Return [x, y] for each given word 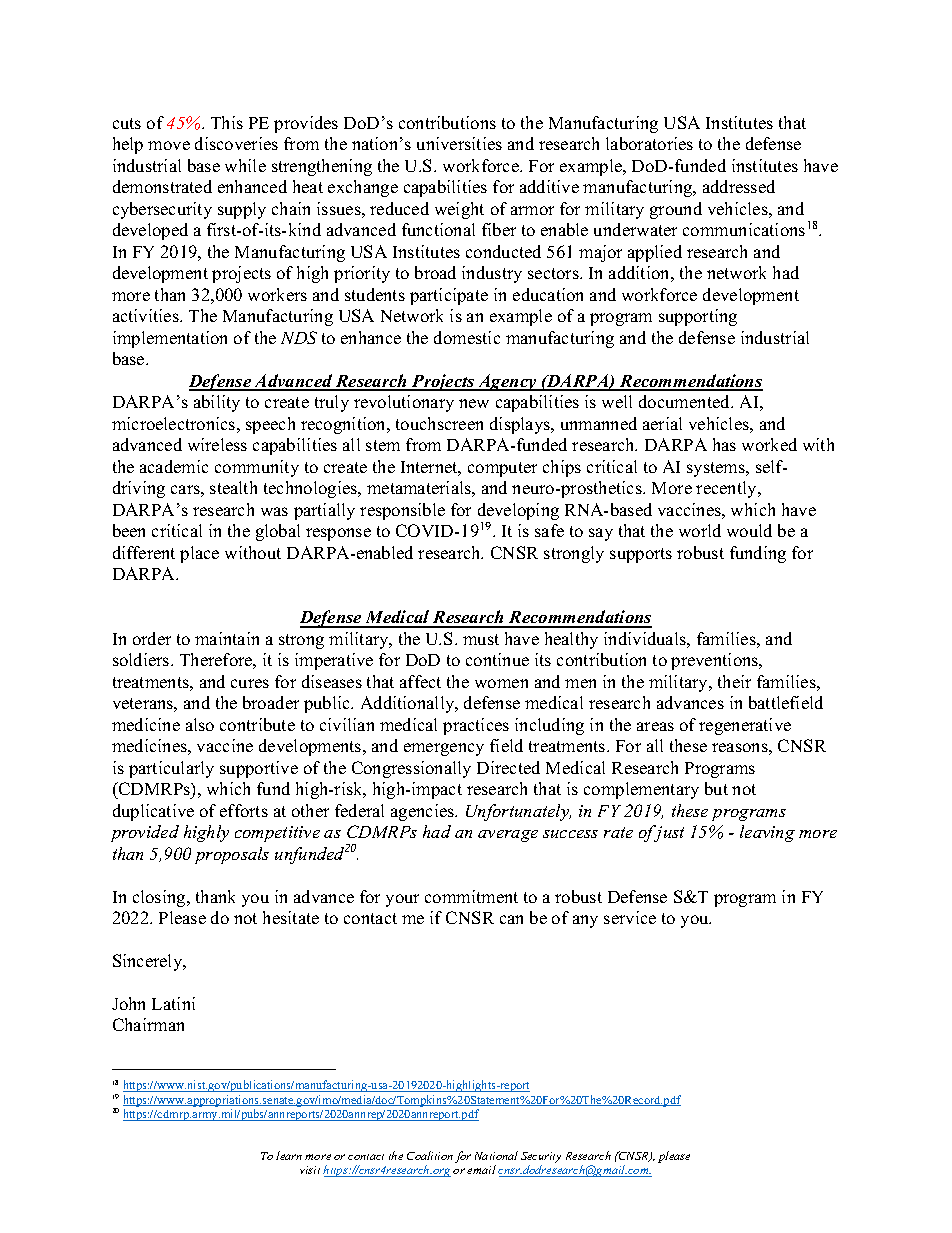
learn [289, 1155]
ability [217, 403]
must [481, 639]
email [481, 1169]
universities [459, 143]
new [474, 403]
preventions [716, 661]
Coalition [430, 1155]
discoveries [236, 143]
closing [160, 898]
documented [686, 401]
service [630, 917]
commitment [471, 896]
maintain [227, 638]
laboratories [649, 143]
